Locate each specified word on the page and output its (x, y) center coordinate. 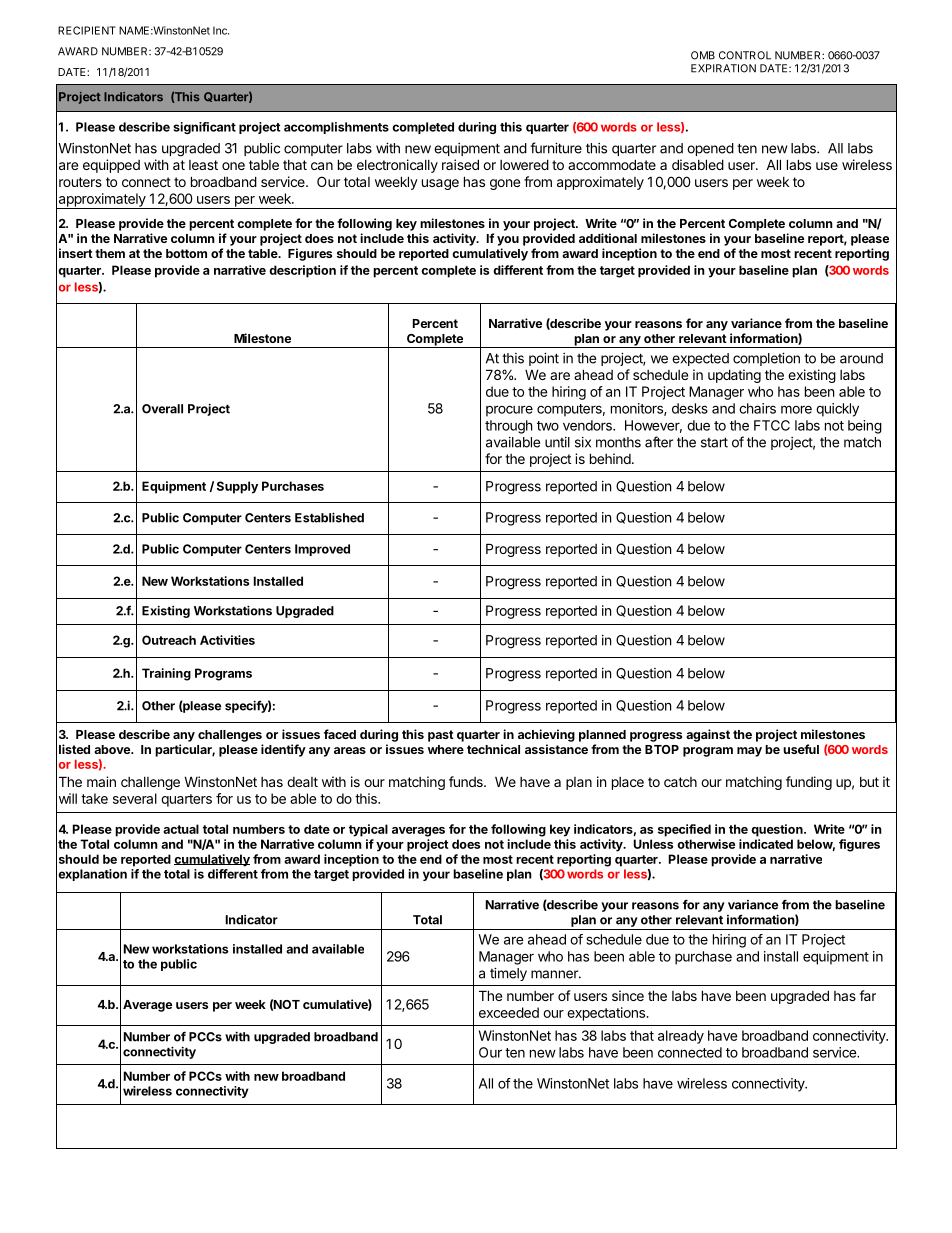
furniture (556, 148)
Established (329, 517)
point (544, 359)
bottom (186, 253)
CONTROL (745, 55)
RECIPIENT (87, 30)
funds (467, 781)
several (135, 798)
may (749, 752)
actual (181, 829)
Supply (237, 487)
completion (766, 359)
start (714, 442)
